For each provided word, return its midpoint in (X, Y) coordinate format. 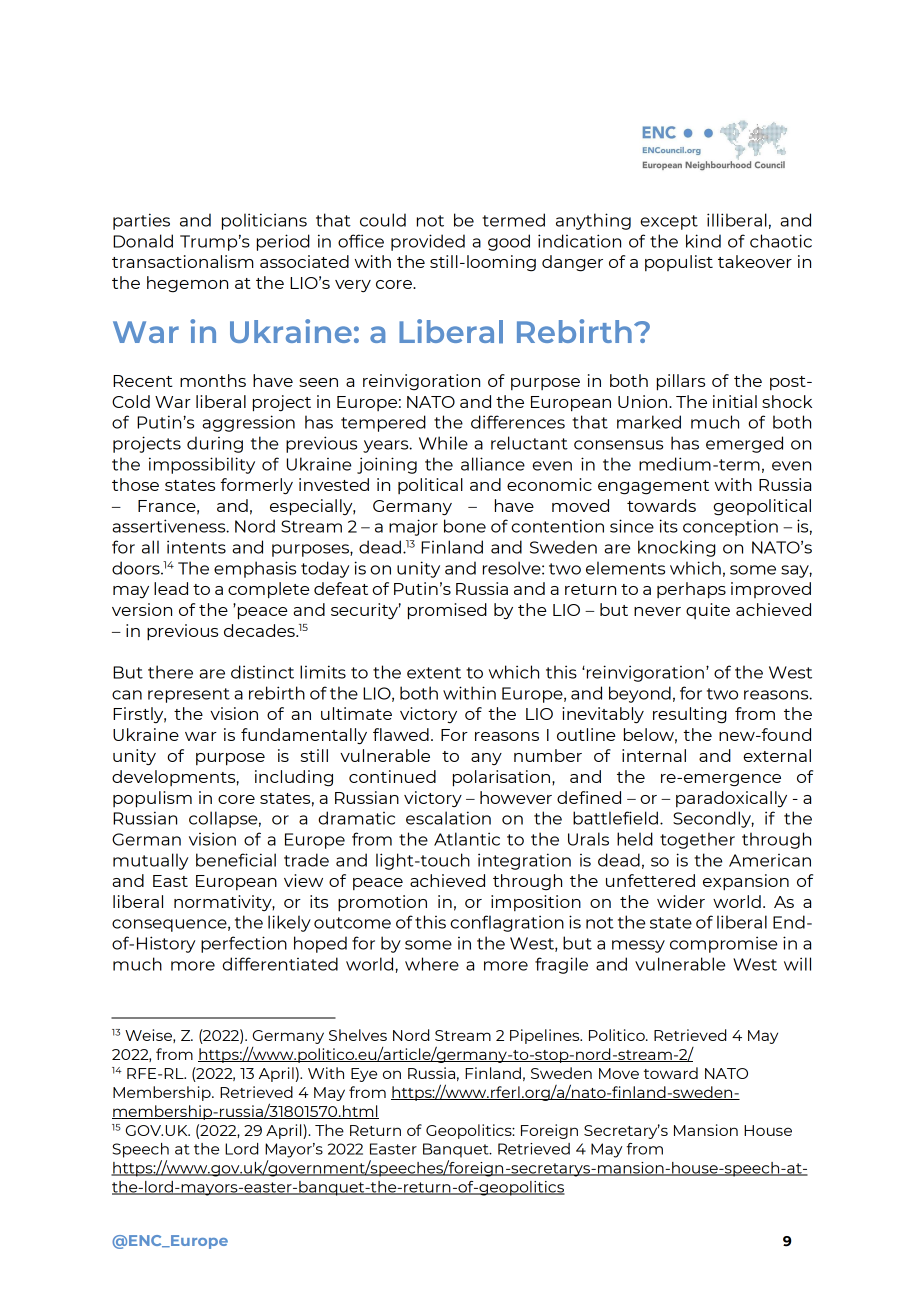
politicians (264, 221)
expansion (746, 882)
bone (465, 526)
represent (189, 695)
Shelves (358, 1035)
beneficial (236, 860)
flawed (401, 734)
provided (428, 242)
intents (196, 547)
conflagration (507, 923)
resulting (689, 715)
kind (703, 241)
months (213, 380)
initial (735, 401)
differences (518, 422)
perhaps (691, 590)
